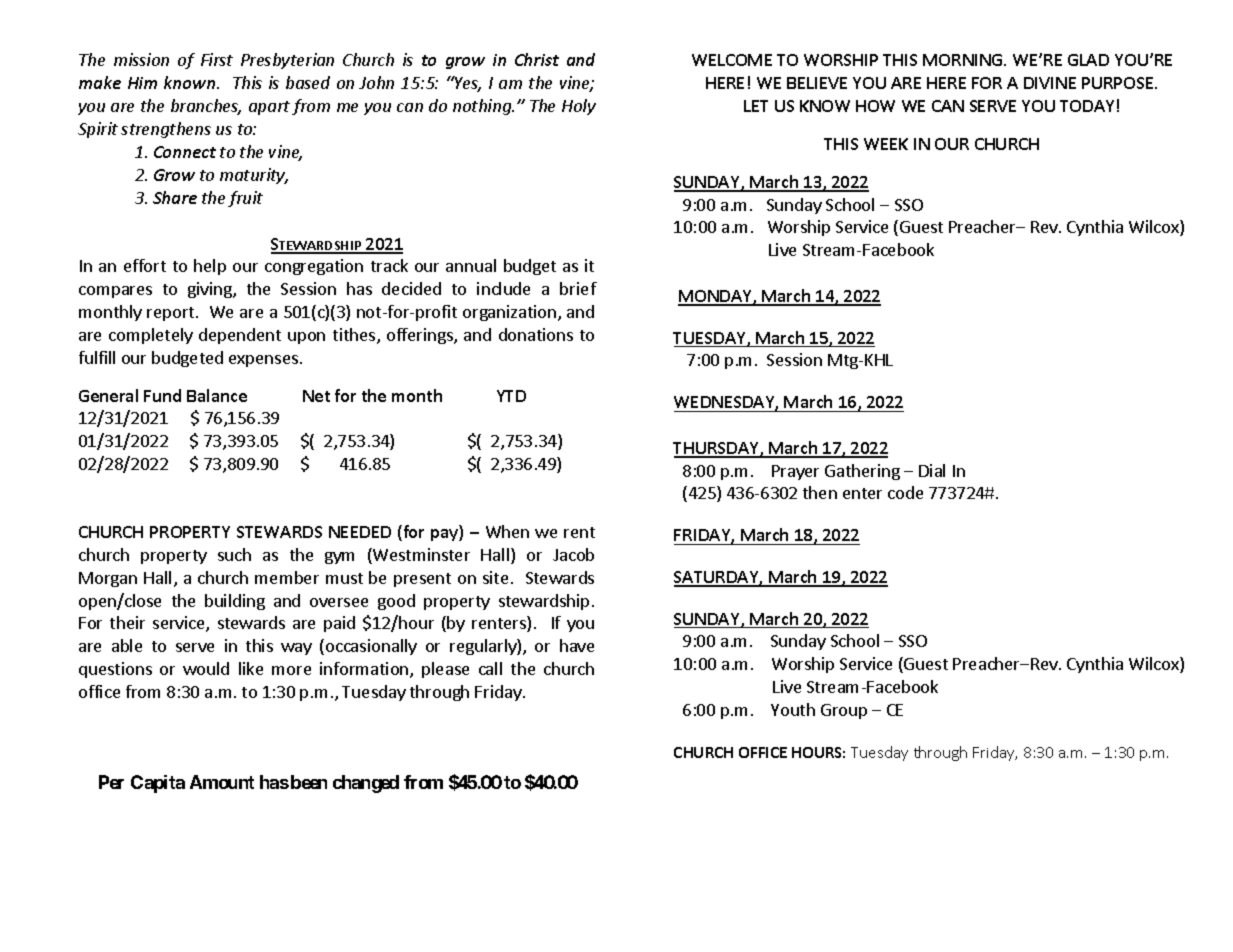 This document has height=952, width=1233. I want to click on Balance, so click(217, 395).
